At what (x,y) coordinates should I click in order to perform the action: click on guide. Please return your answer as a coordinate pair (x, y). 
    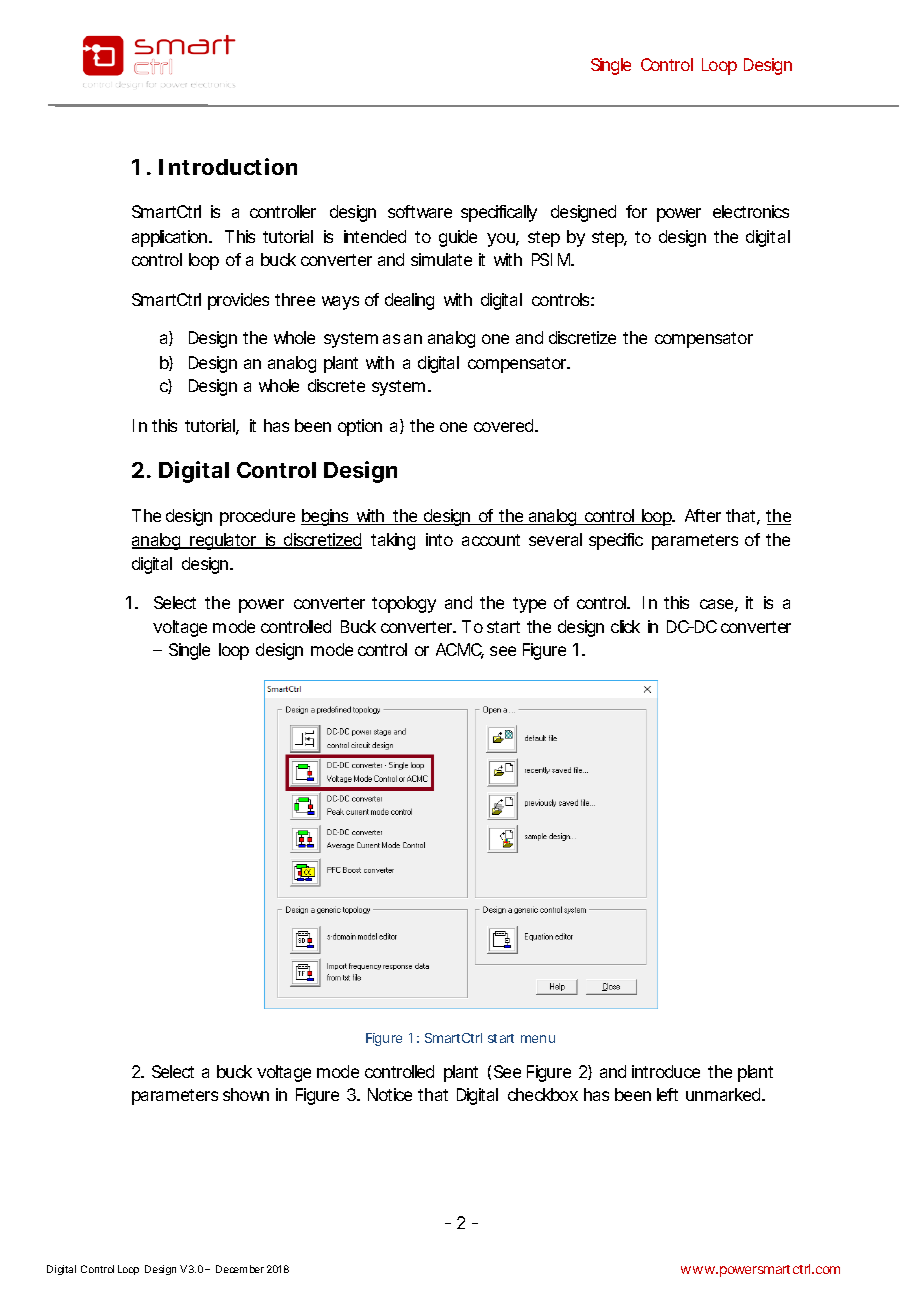
    Looking at the image, I should click on (458, 238).
